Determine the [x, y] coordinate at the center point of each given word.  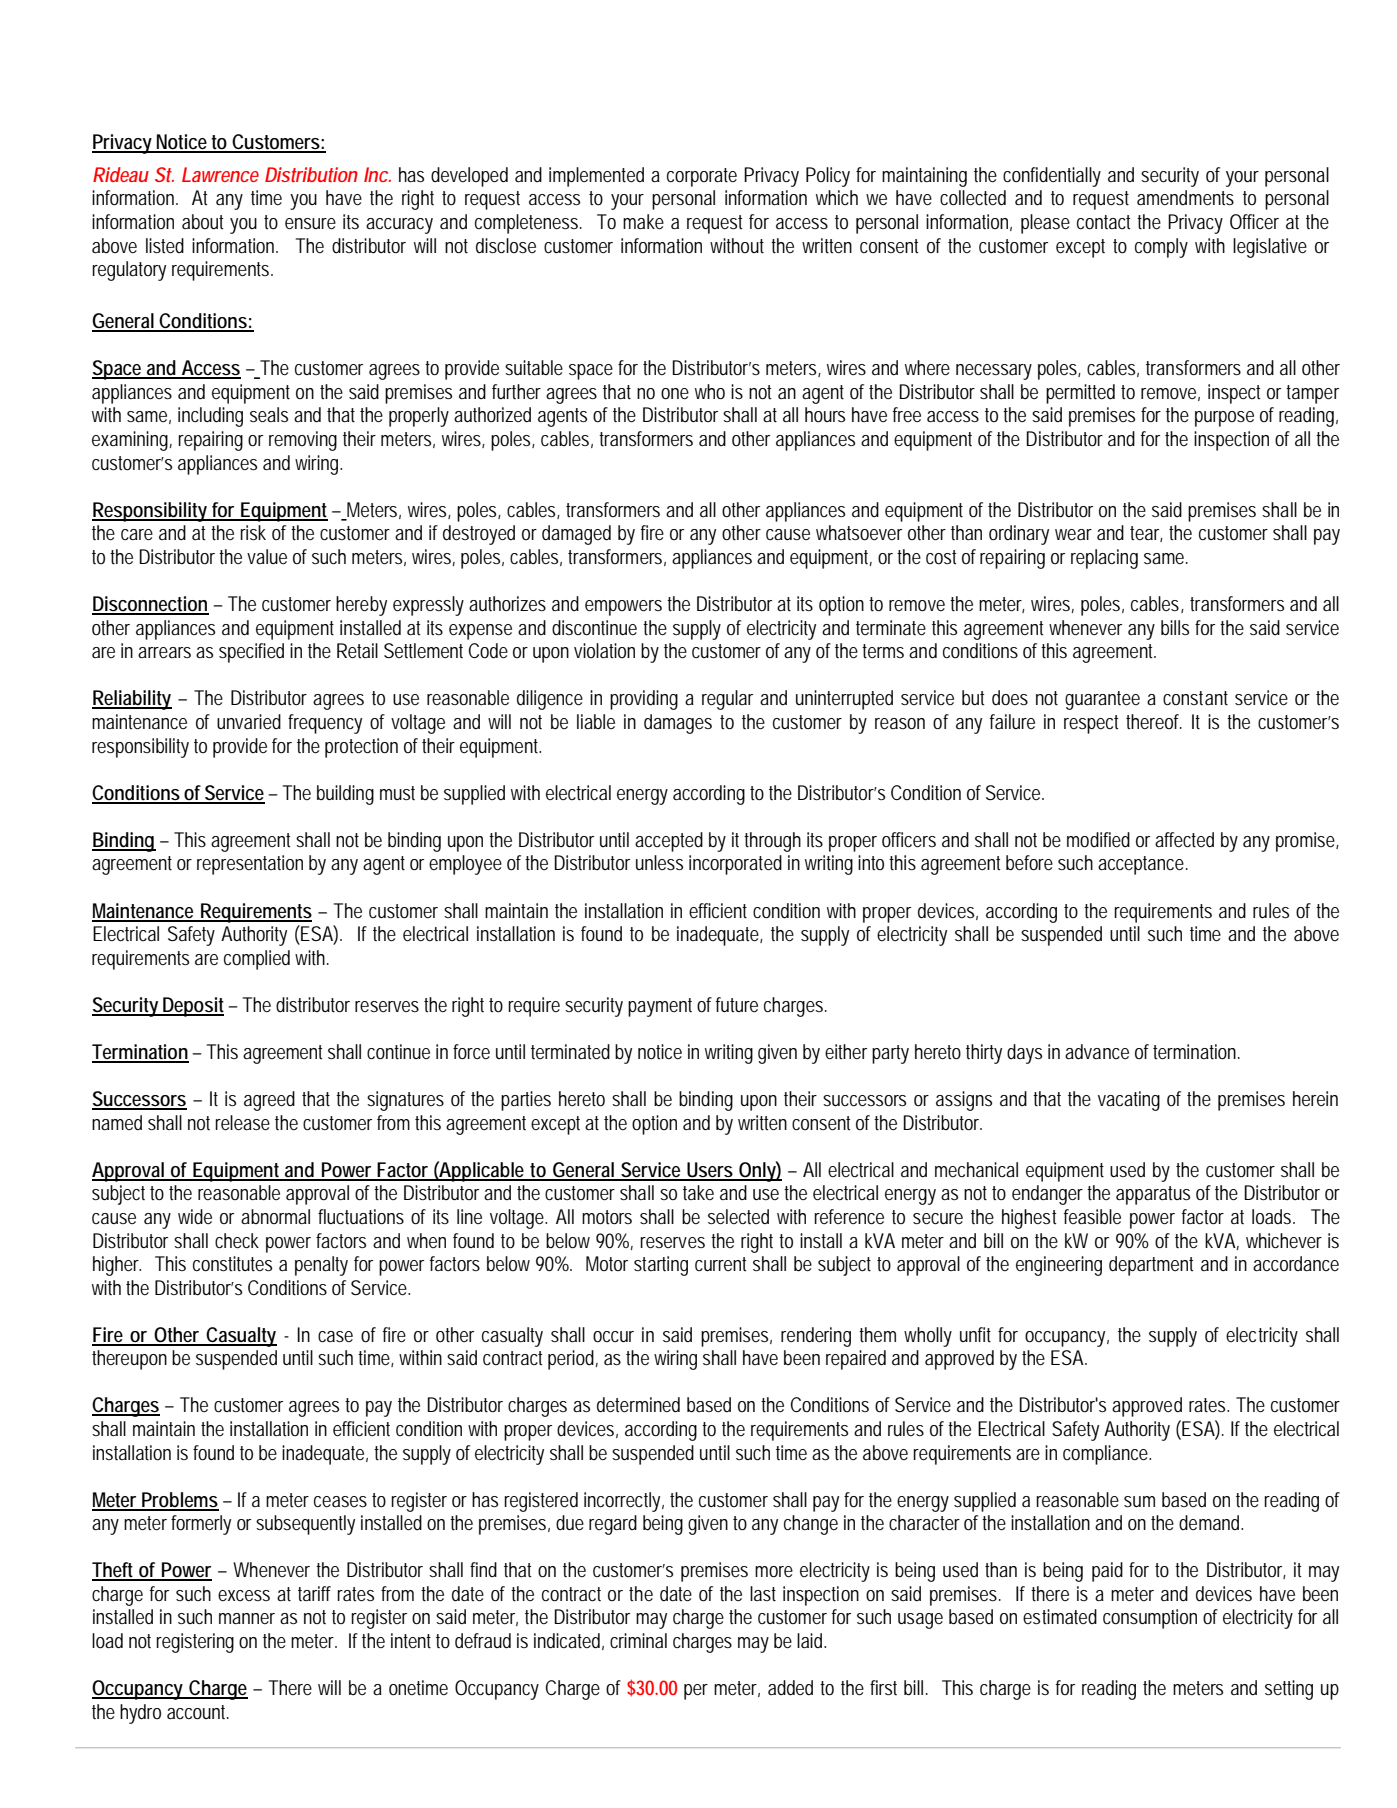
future [737, 1004]
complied [257, 960]
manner [247, 1618]
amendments [1185, 198]
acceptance [1143, 865]
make [643, 222]
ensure [310, 224]
